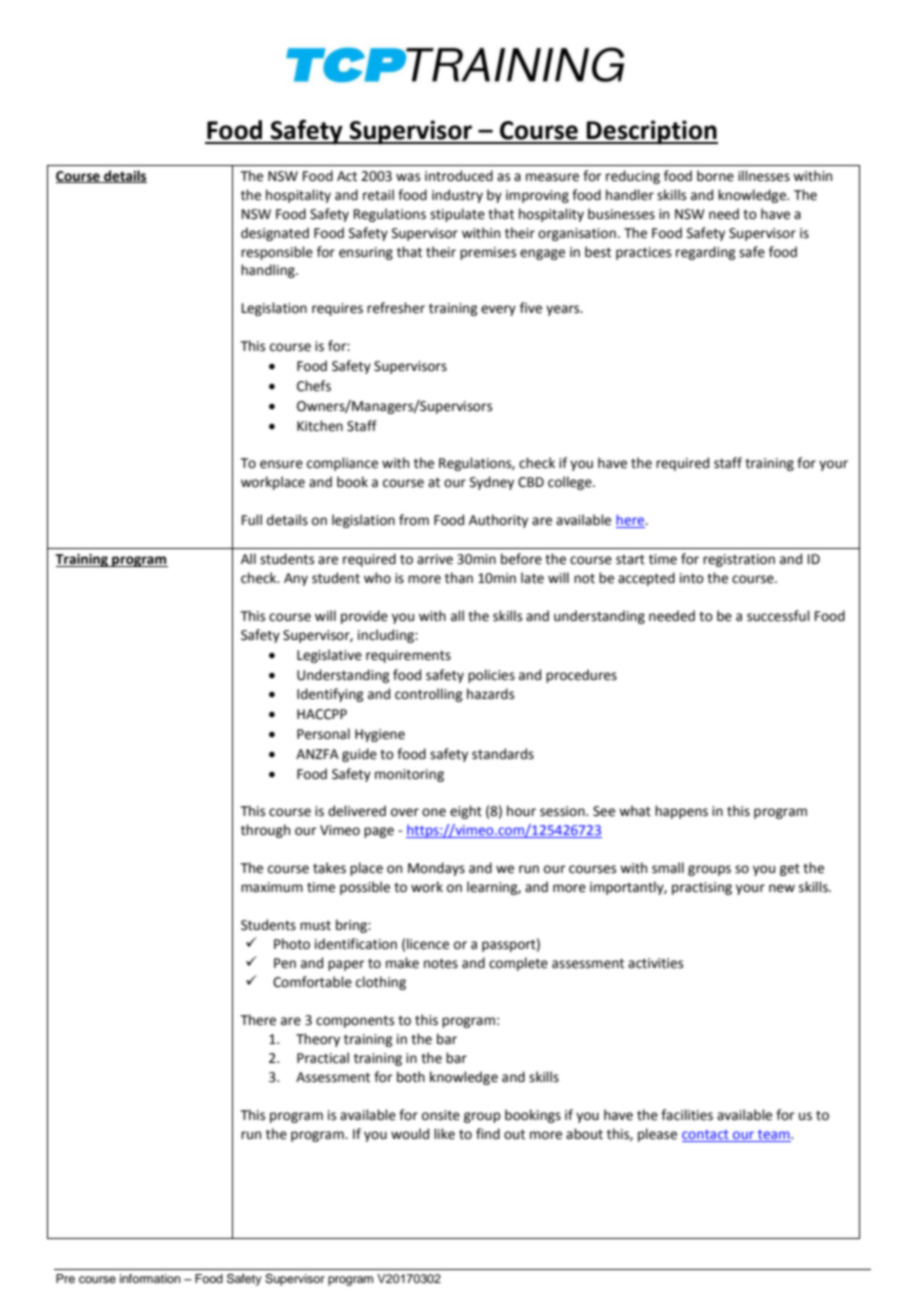 The width and height of the screenshot is (924, 1308). What do you see at coordinates (436, 869) in the screenshot?
I see `Mondays` at bounding box center [436, 869].
